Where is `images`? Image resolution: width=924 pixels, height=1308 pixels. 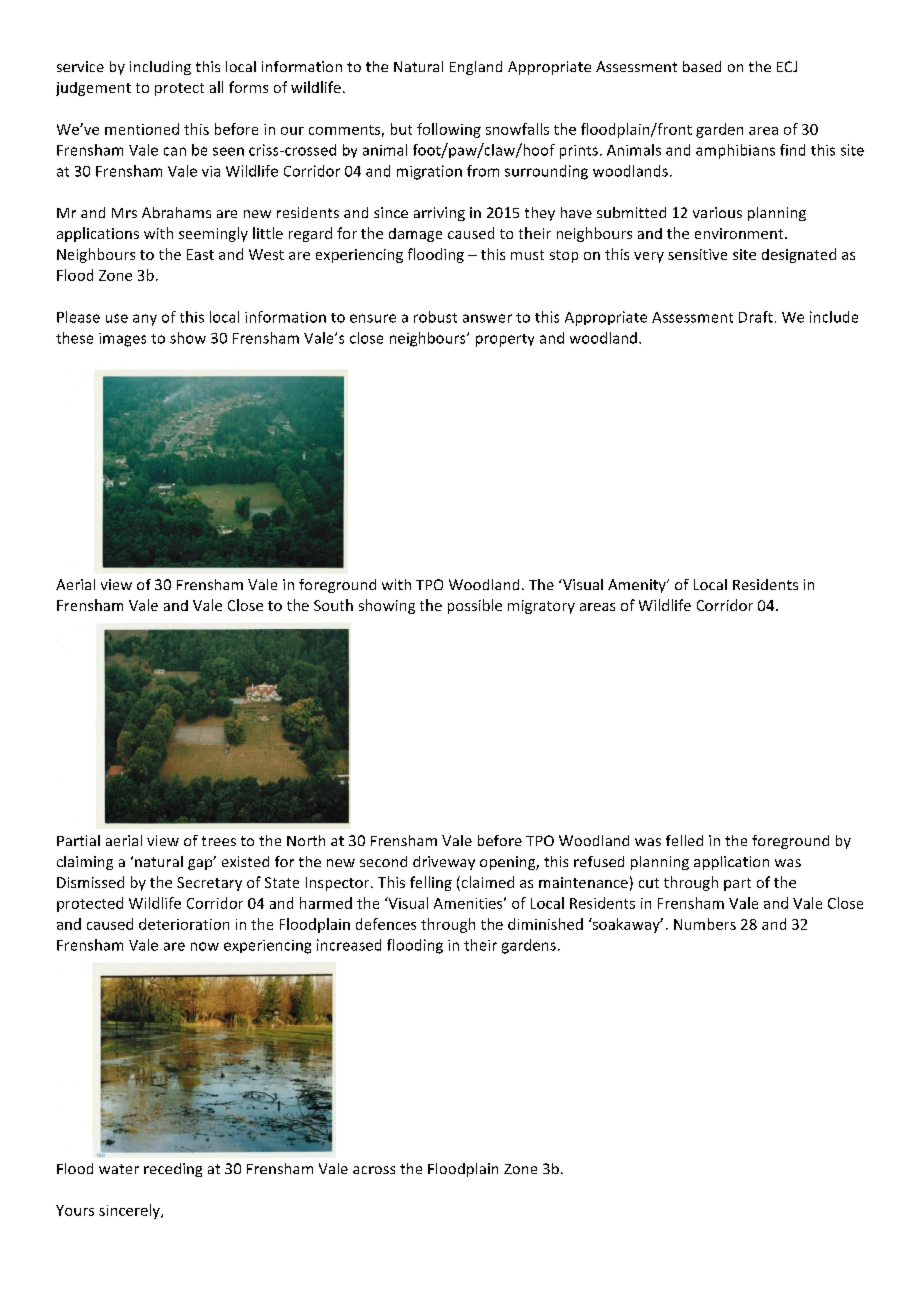
images is located at coordinates (122, 340).
